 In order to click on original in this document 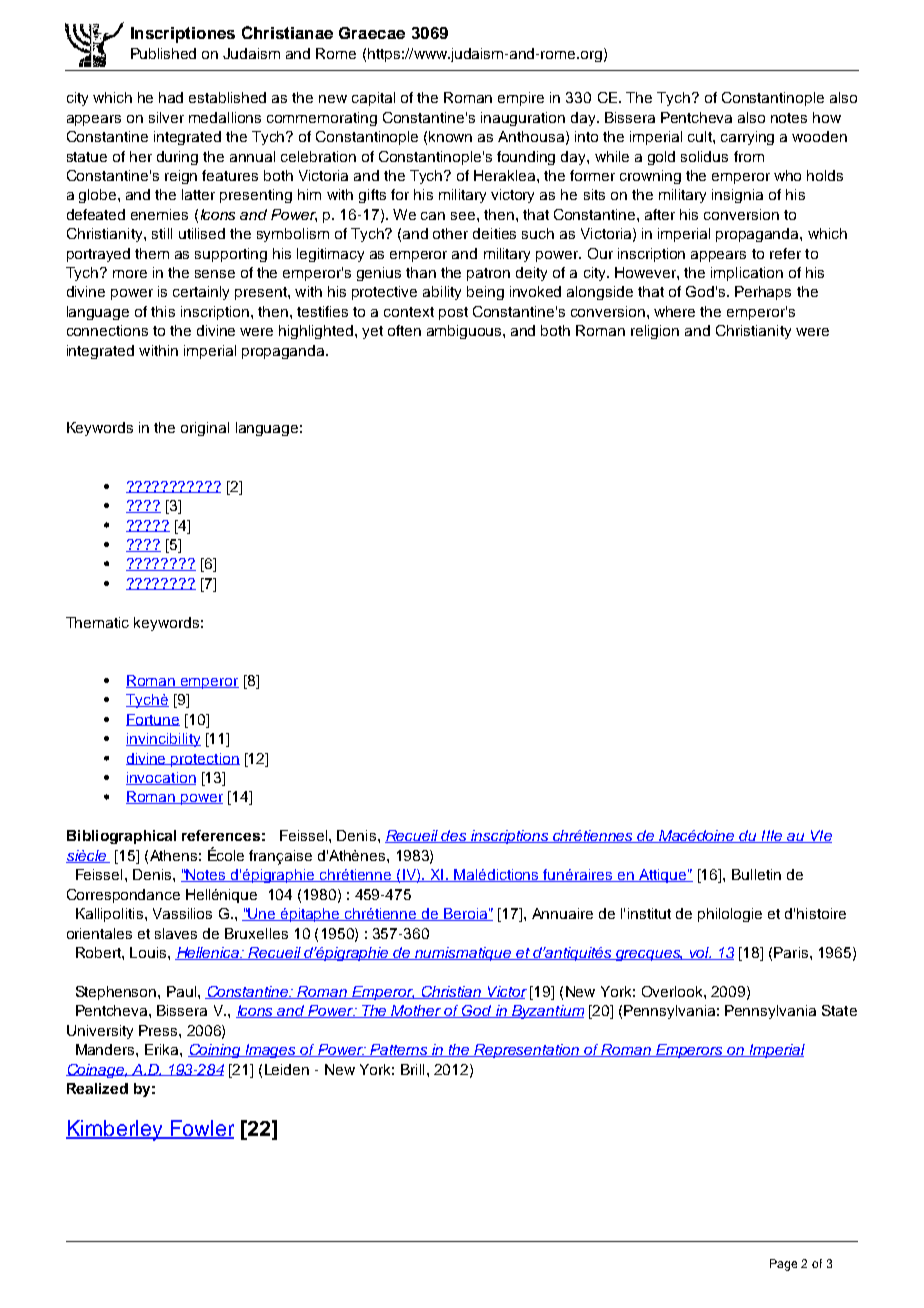, I will do `click(205, 429)`.
